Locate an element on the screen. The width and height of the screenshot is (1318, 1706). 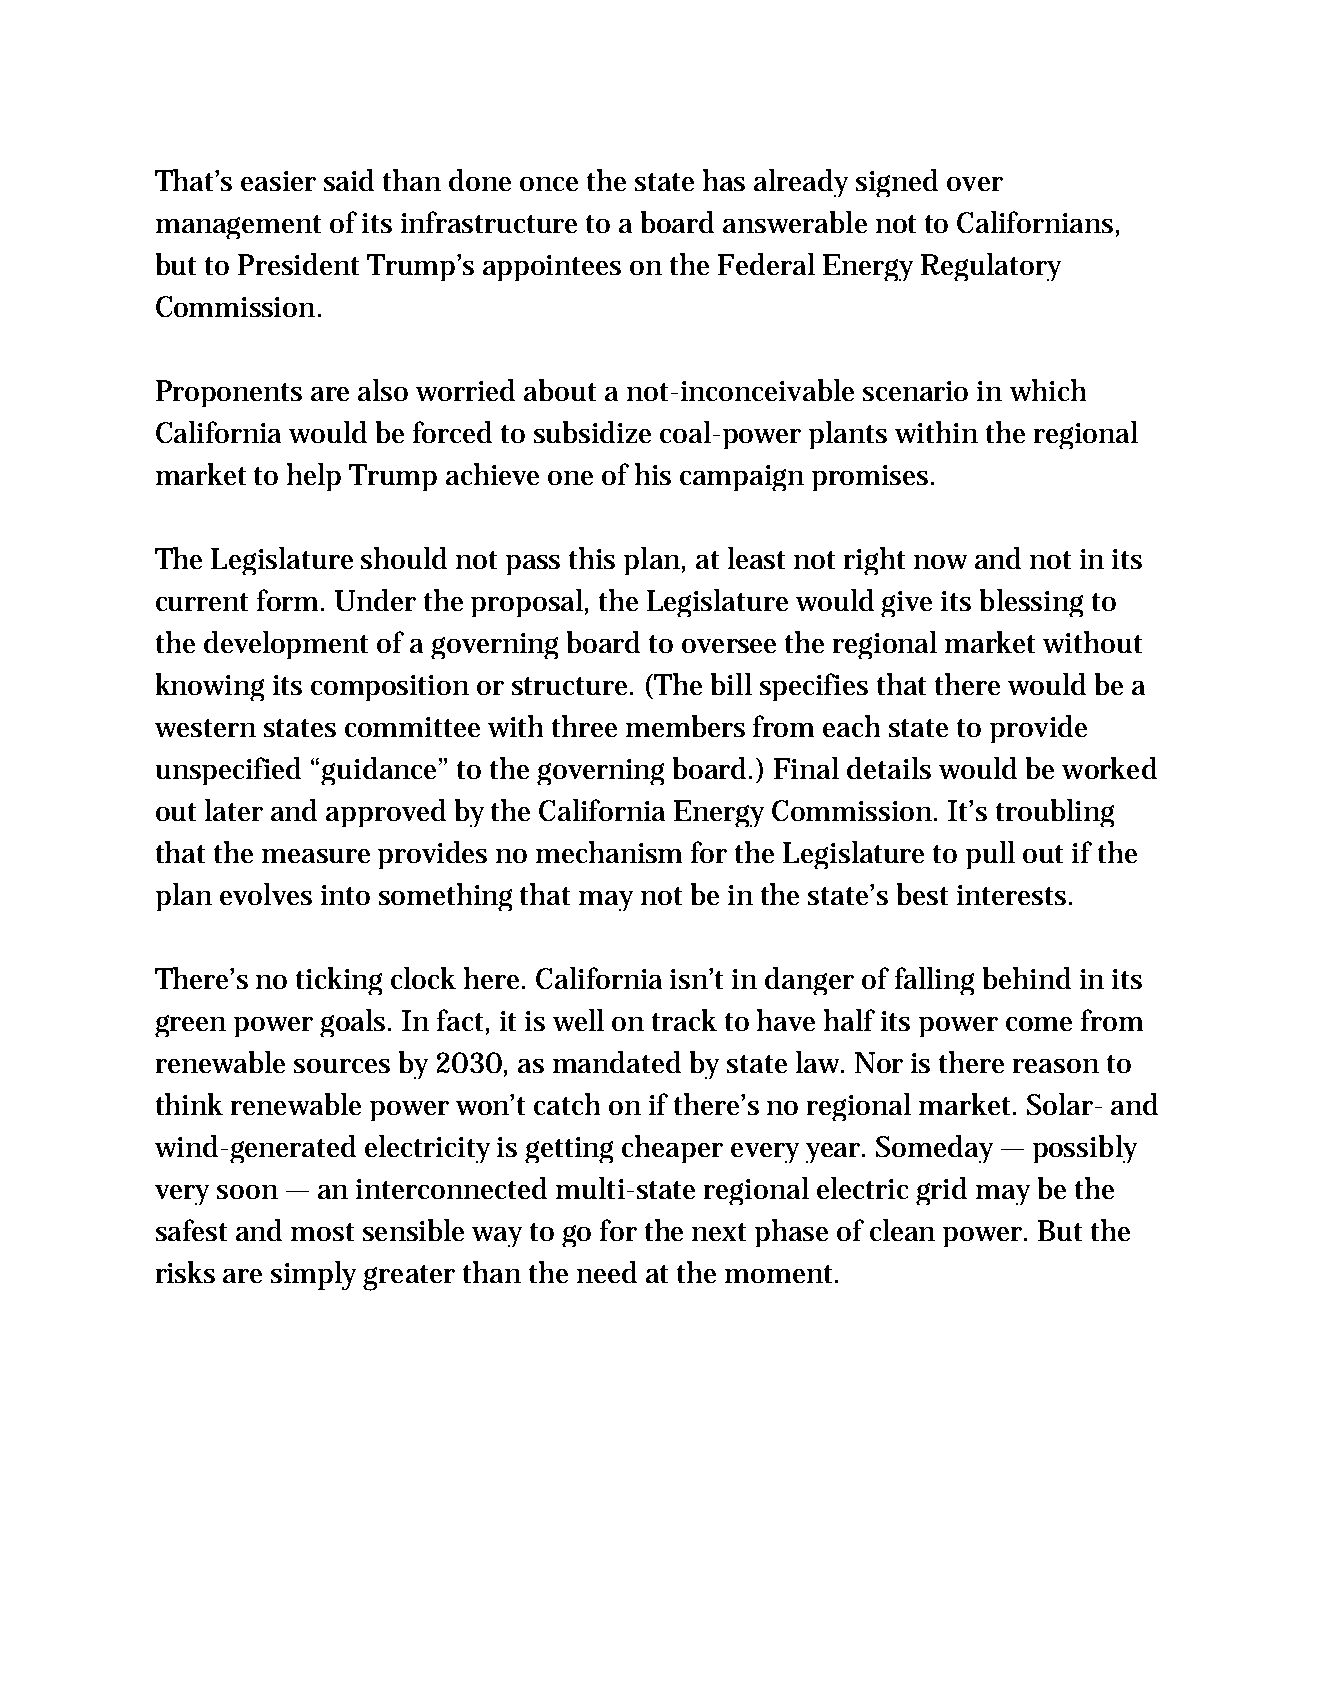
easier is located at coordinates (278, 181).
